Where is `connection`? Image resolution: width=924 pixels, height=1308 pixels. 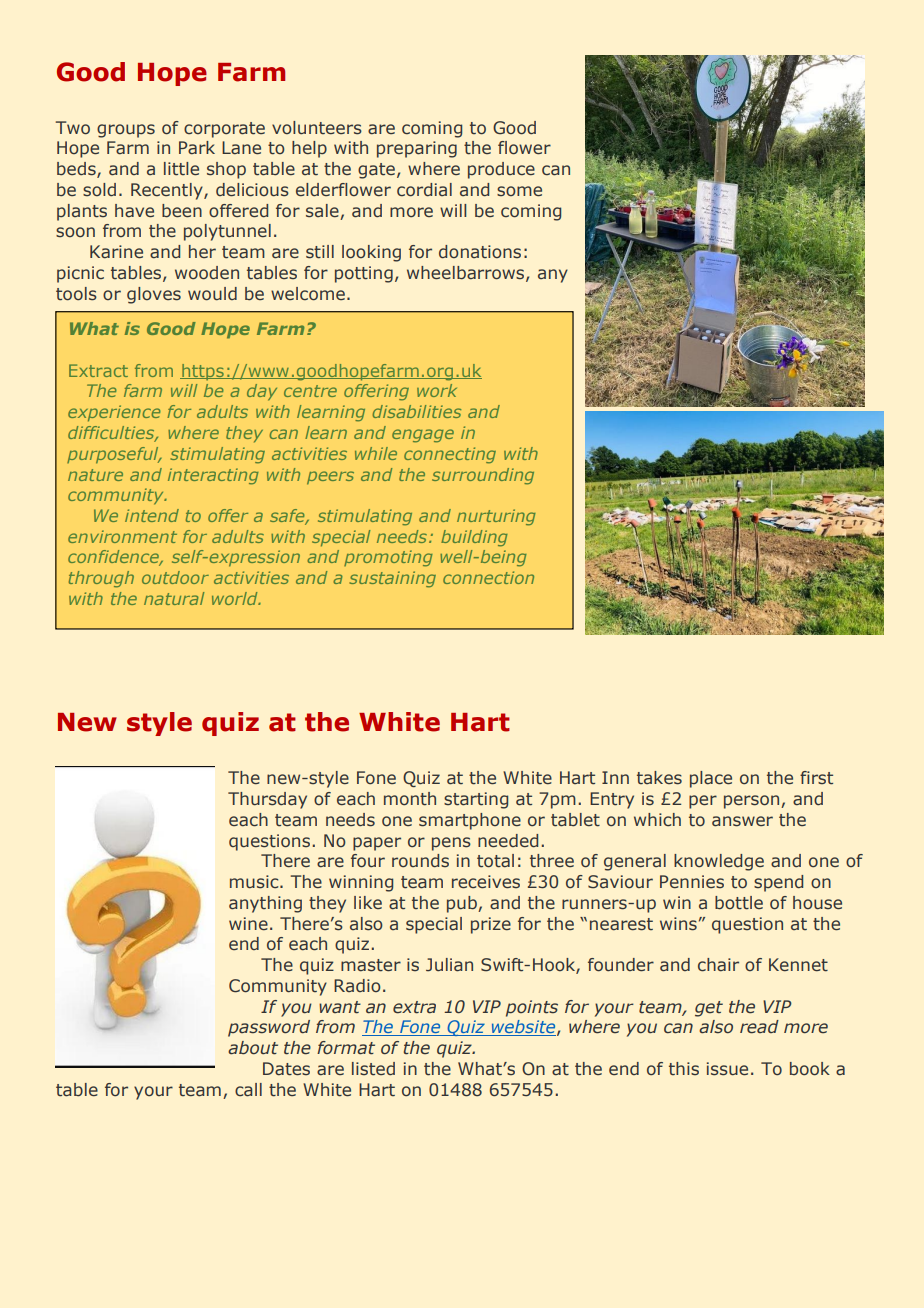
connection is located at coordinates (488, 577).
